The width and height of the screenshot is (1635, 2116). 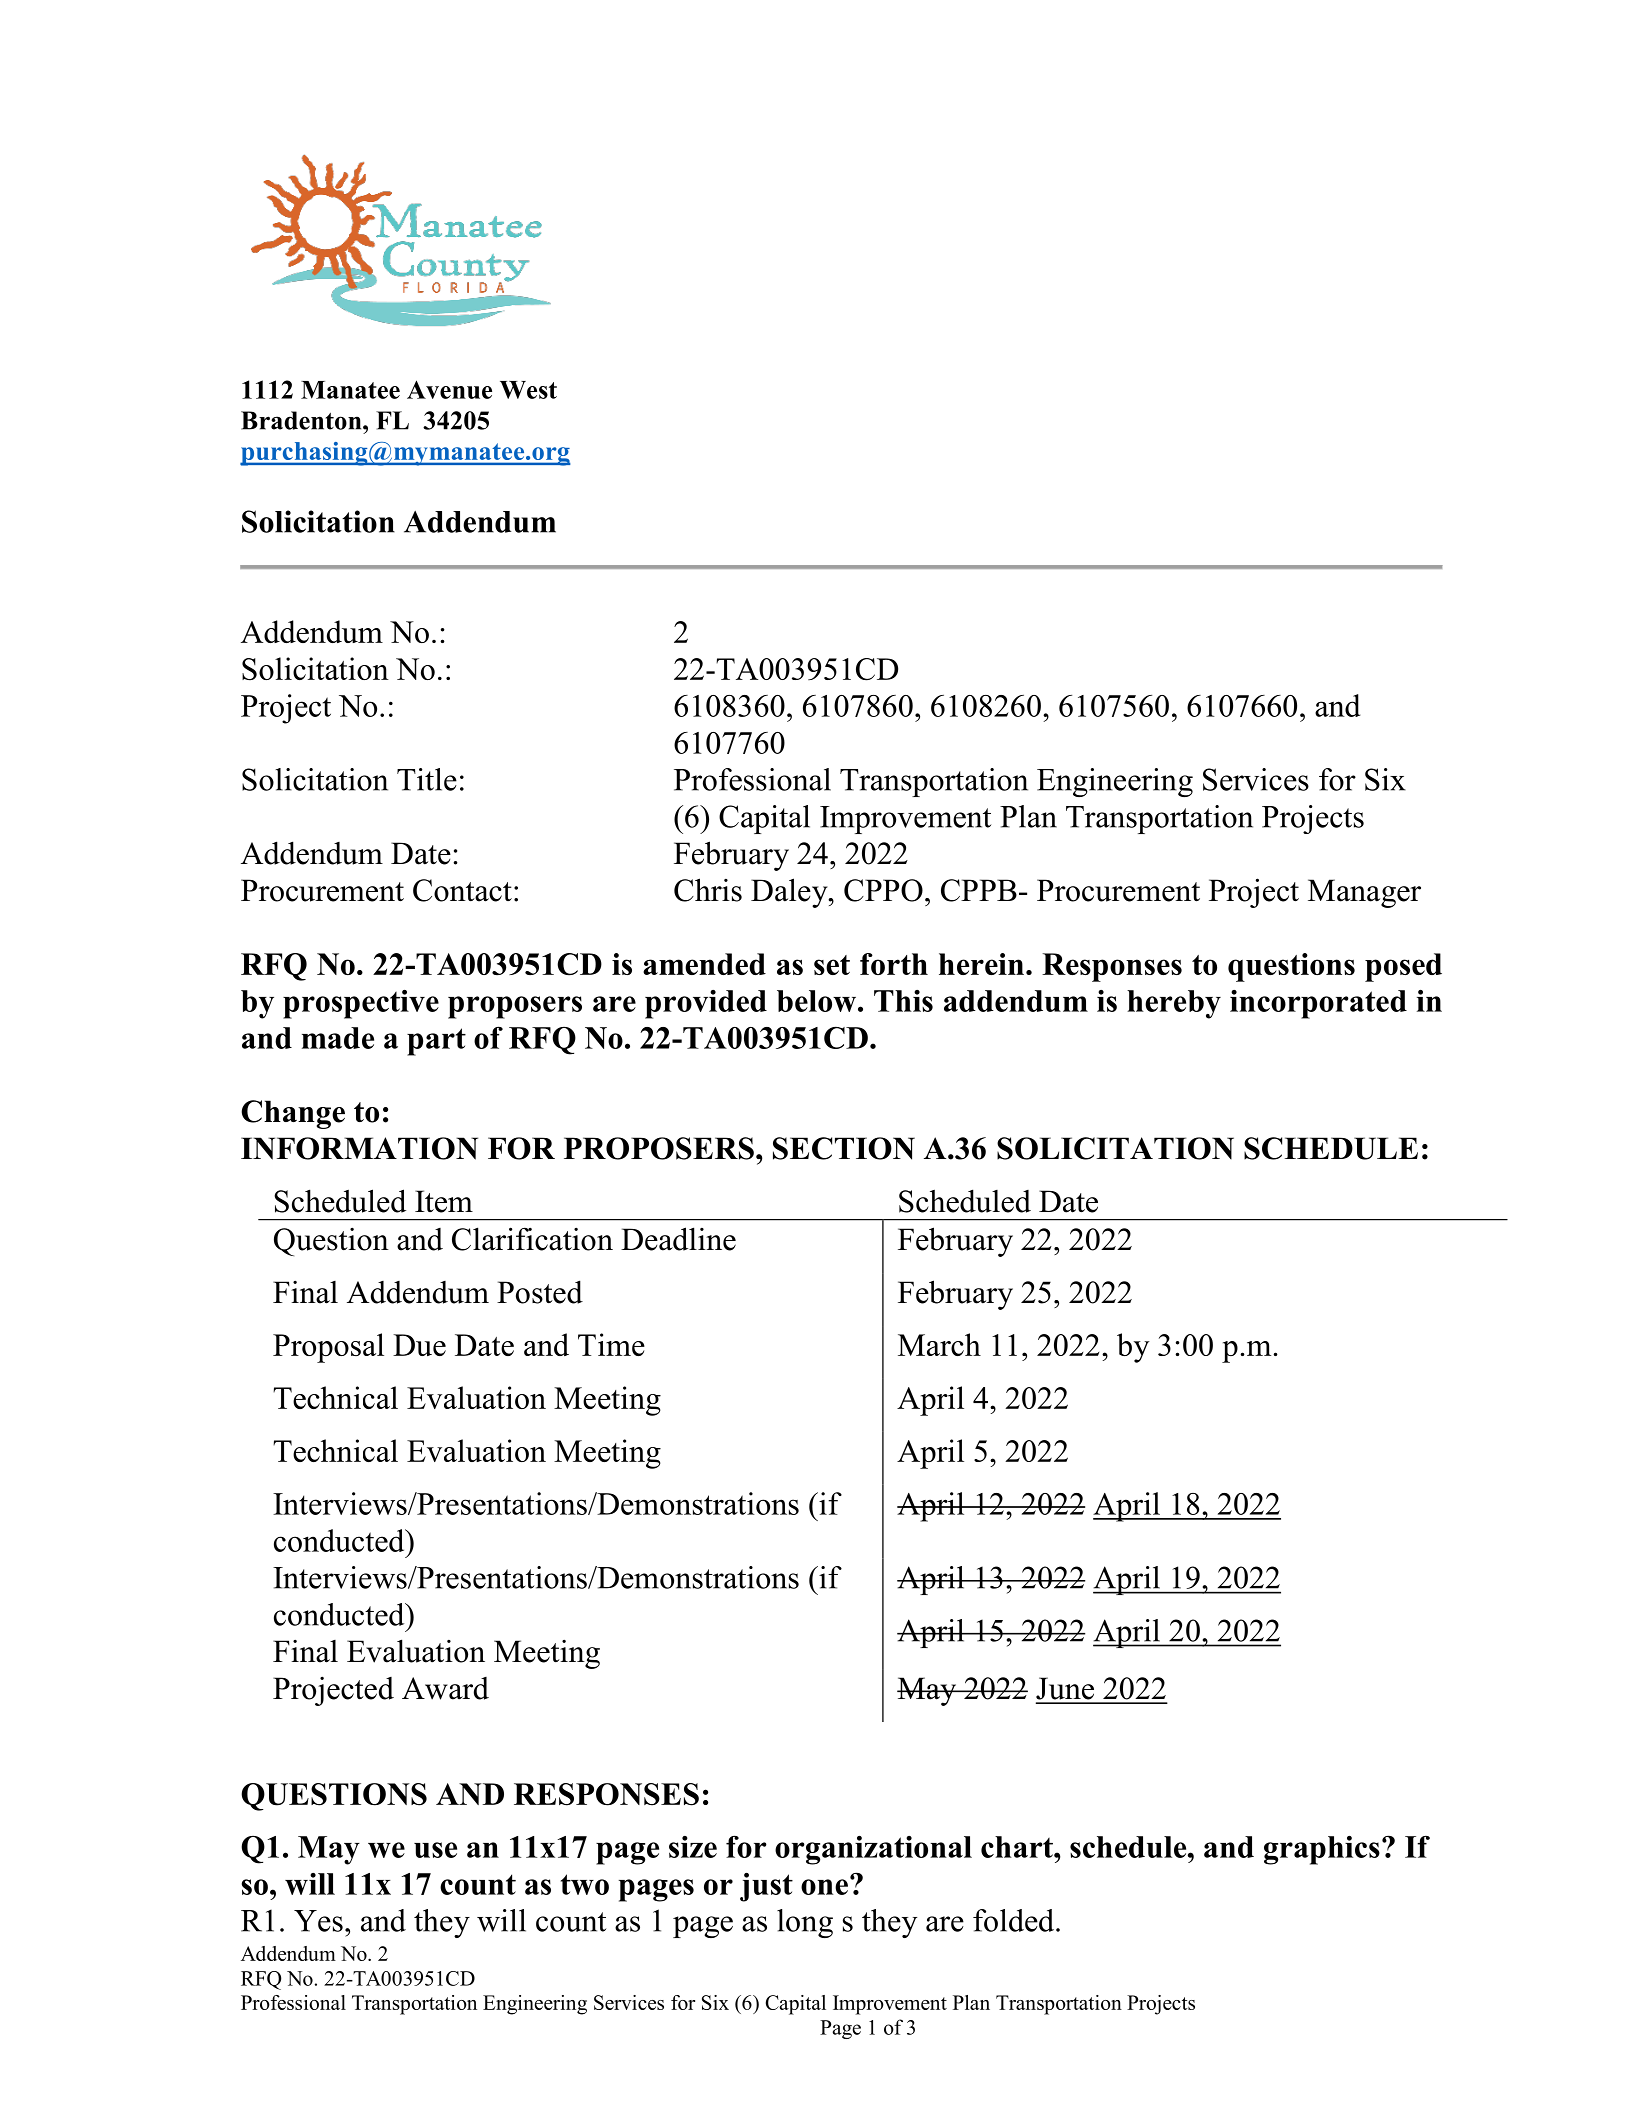 What do you see at coordinates (1364, 893) in the screenshot?
I see `Manager` at bounding box center [1364, 893].
